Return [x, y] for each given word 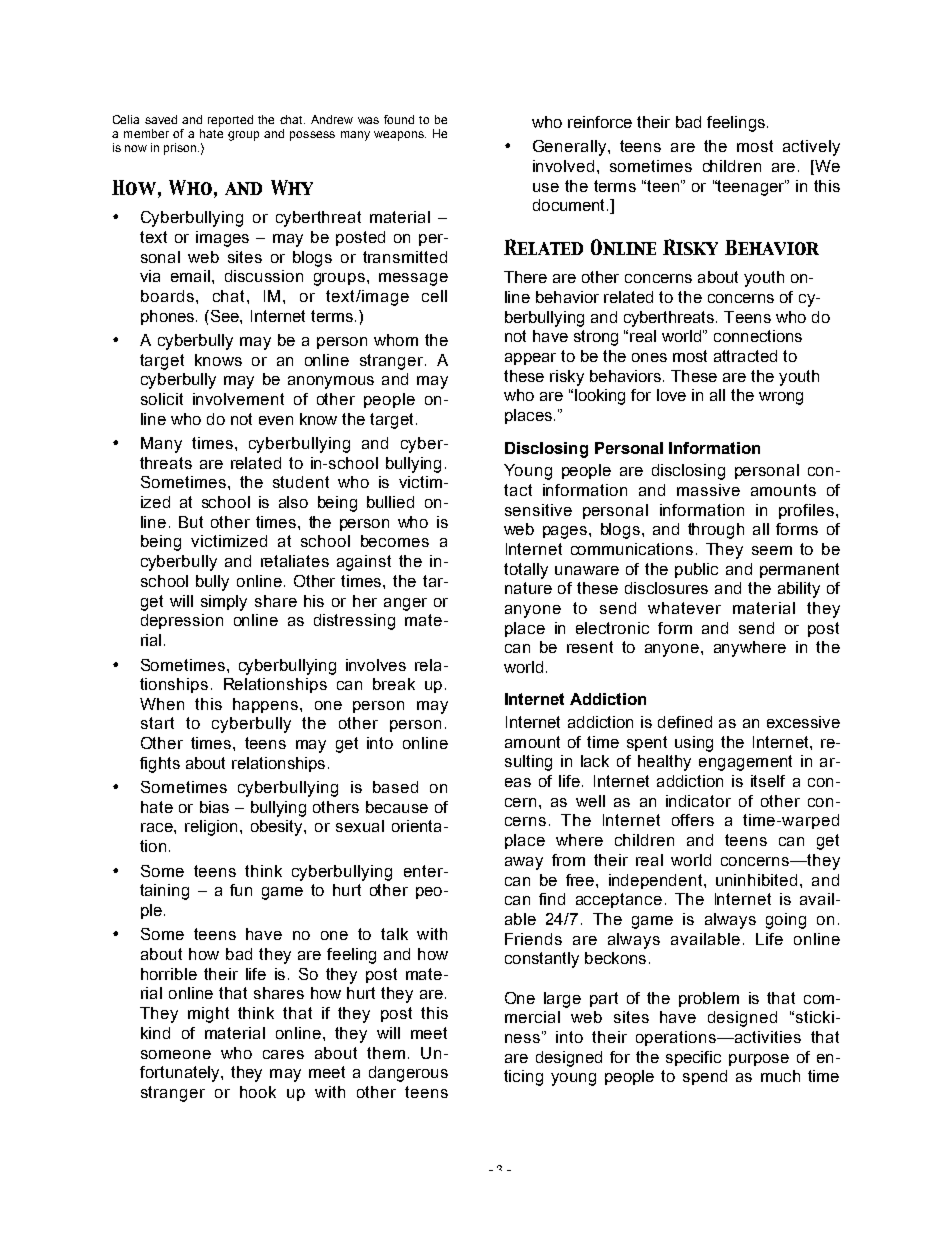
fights [160, 765]
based [395, 787]
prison [181, 149]
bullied [390, 502]
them [386, 1053]
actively [811, 148]
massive [708, 490]
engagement [745, 763]
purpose [759, 1060]
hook [258, 1092]
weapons [400, 136]
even [276, 420]
